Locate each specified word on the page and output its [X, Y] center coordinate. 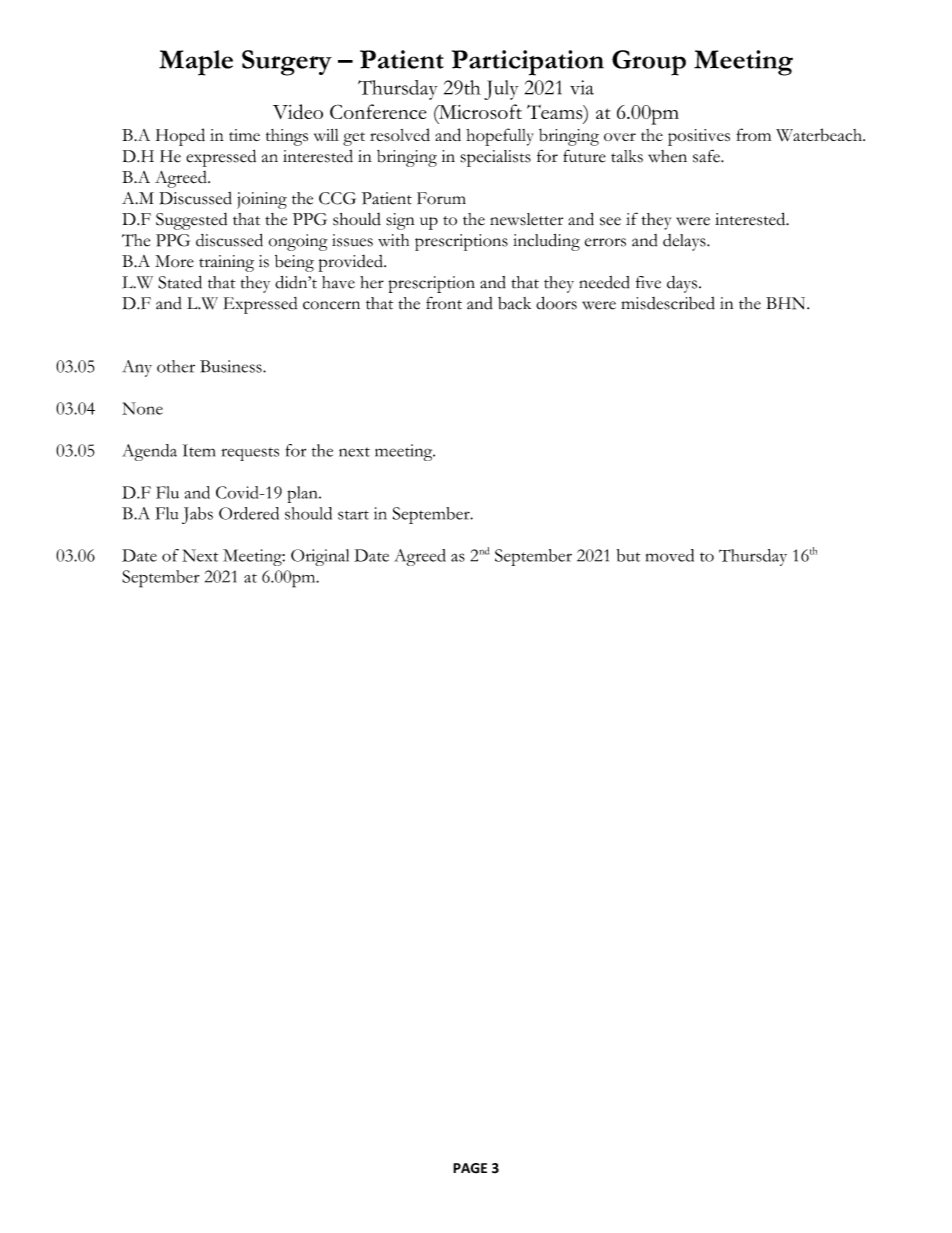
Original [320, 557]
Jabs [197, 515]
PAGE [470, 1168]
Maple [196, 63]
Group [649, 63]
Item [198, 450]
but [628, 555]
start [353, 515]
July [501, 90]
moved [670, 555]
